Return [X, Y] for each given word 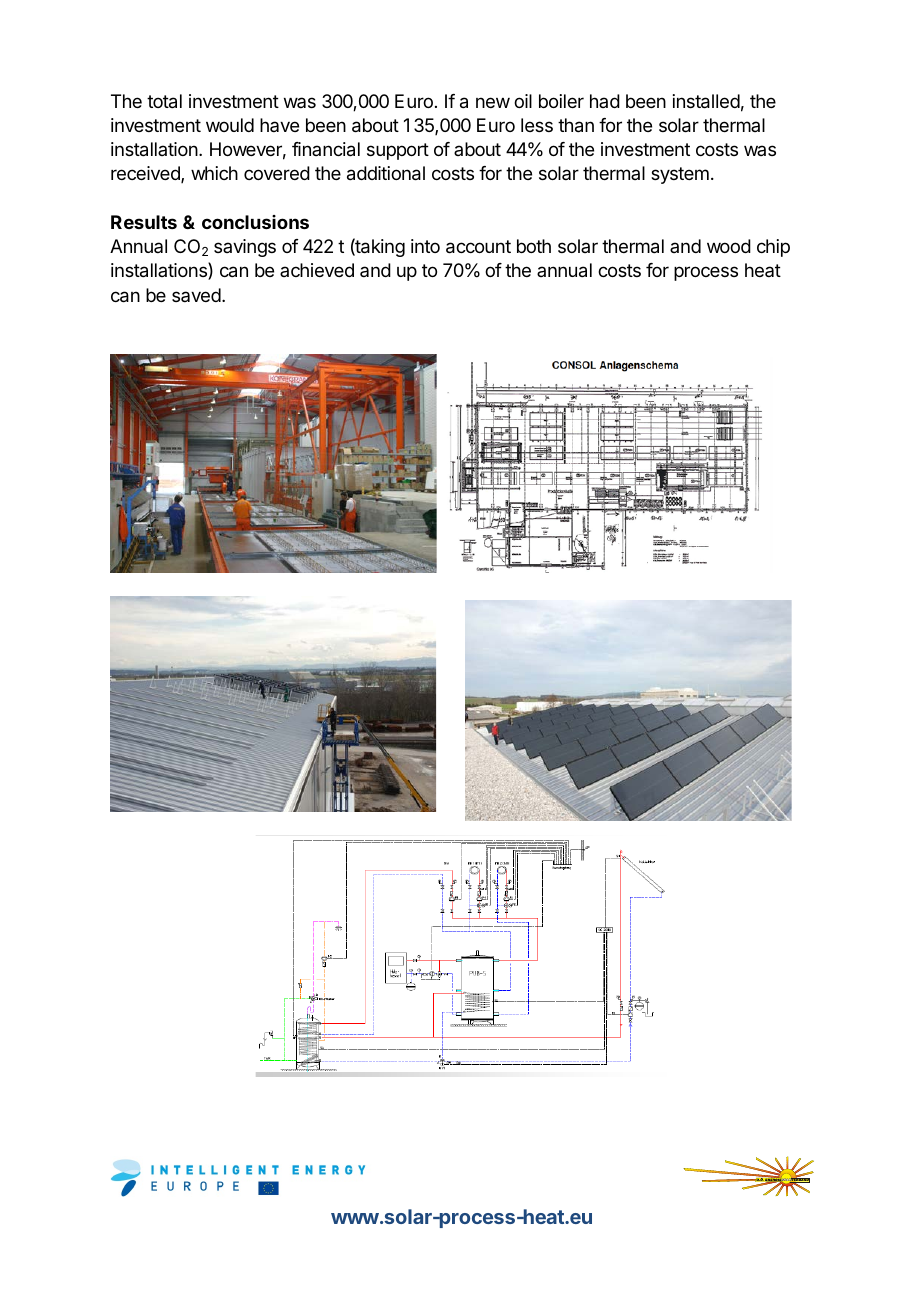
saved [196, 295]
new [493, 102]
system [680, 175]
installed [706, 101]
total [164, 101]
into [425, 246]
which [214, 173]
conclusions [255, 222]
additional [386, 173]
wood [729, 246]
